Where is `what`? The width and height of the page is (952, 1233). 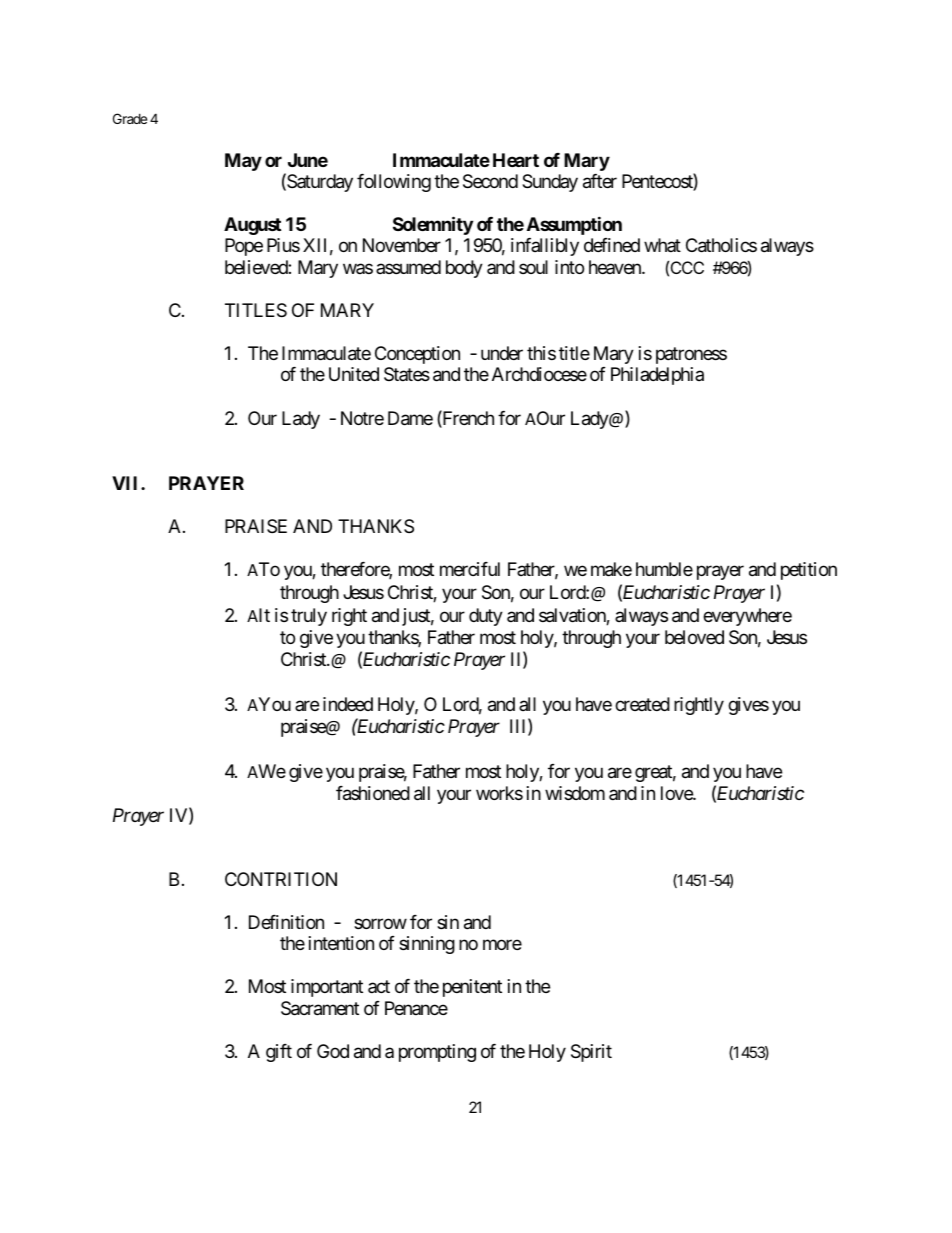
what is located at coordinates (662, 245).
